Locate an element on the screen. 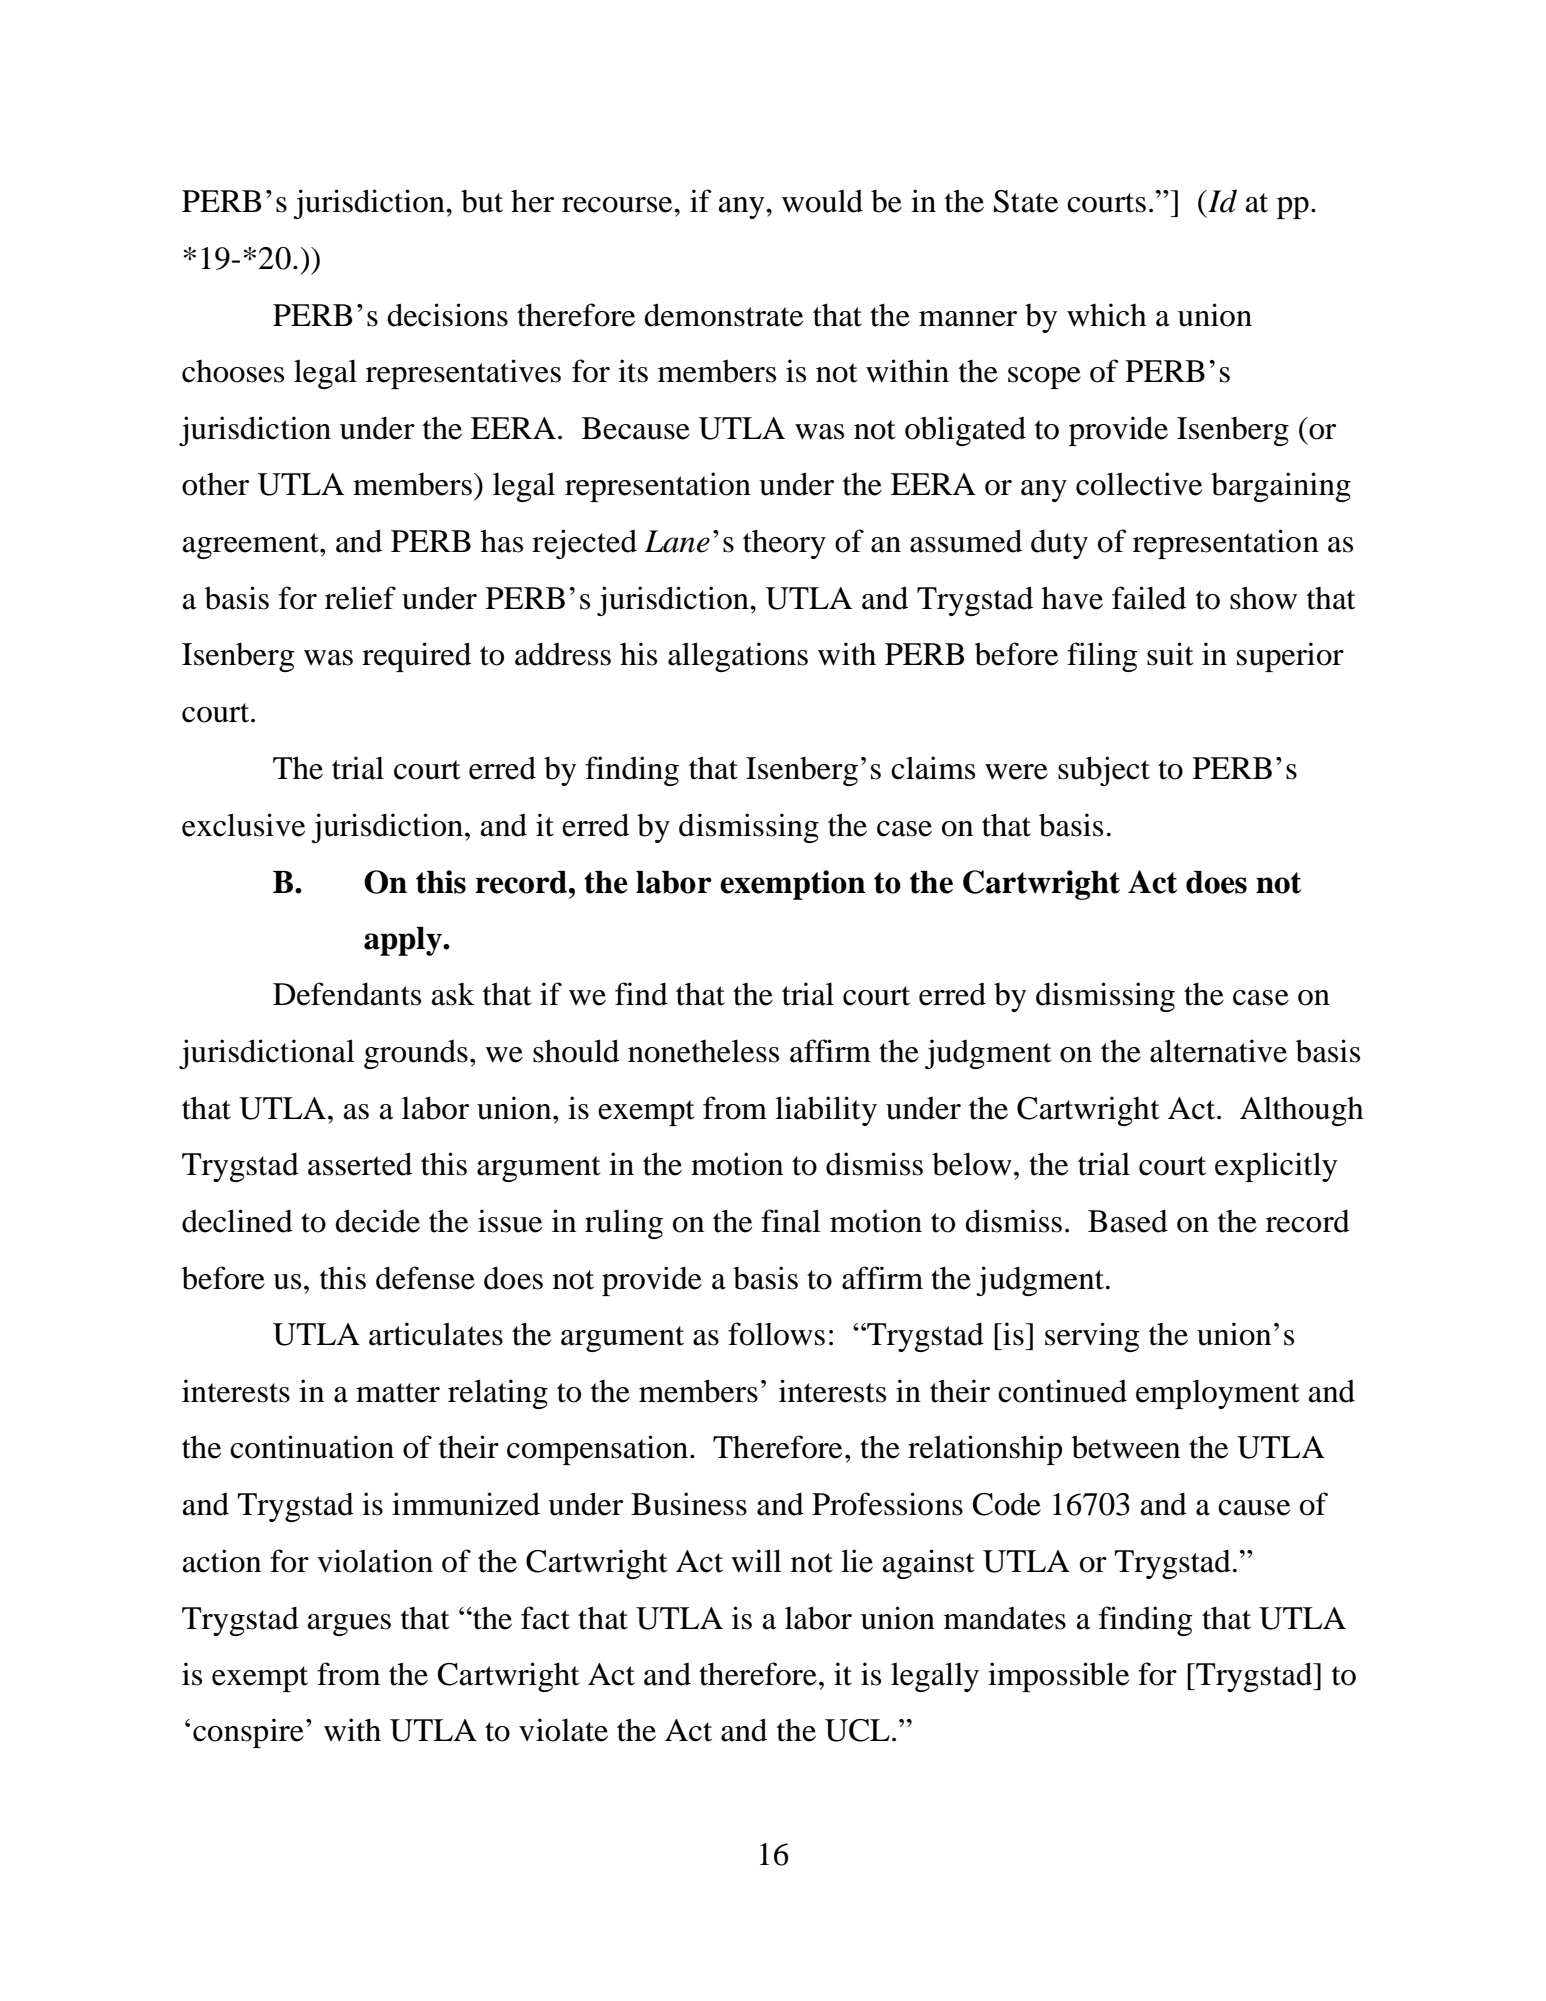  impossible is located at coordinates (1058, 1677).
